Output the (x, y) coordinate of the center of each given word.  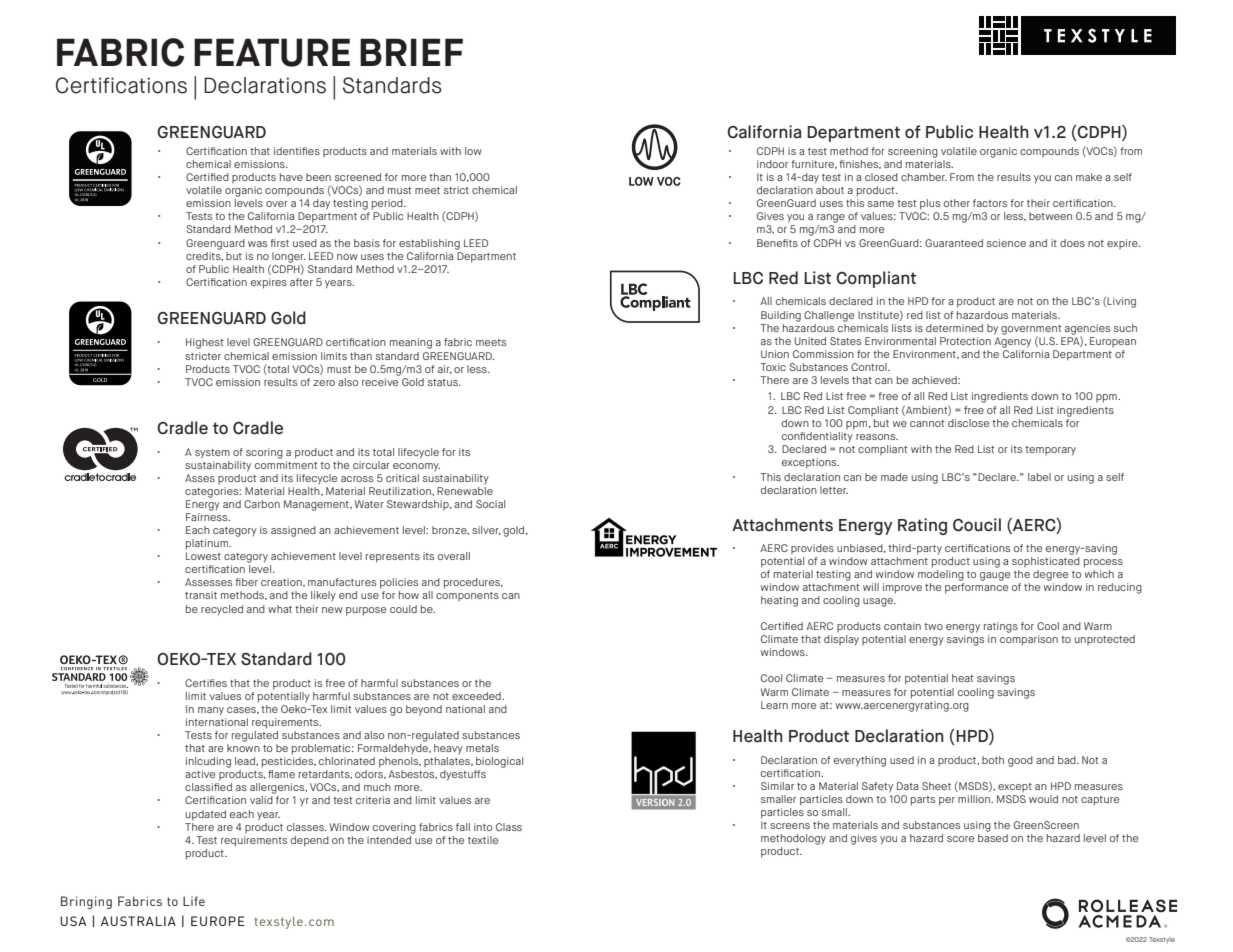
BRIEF (411, 52)
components (467, 596)
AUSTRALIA (138, 921)
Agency (1012, 342)
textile (483, 840)
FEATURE (272, 52)
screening (913, 152)
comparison (1029, 640)
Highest (205, 343)
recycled (222, 610)
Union (775, 354)
